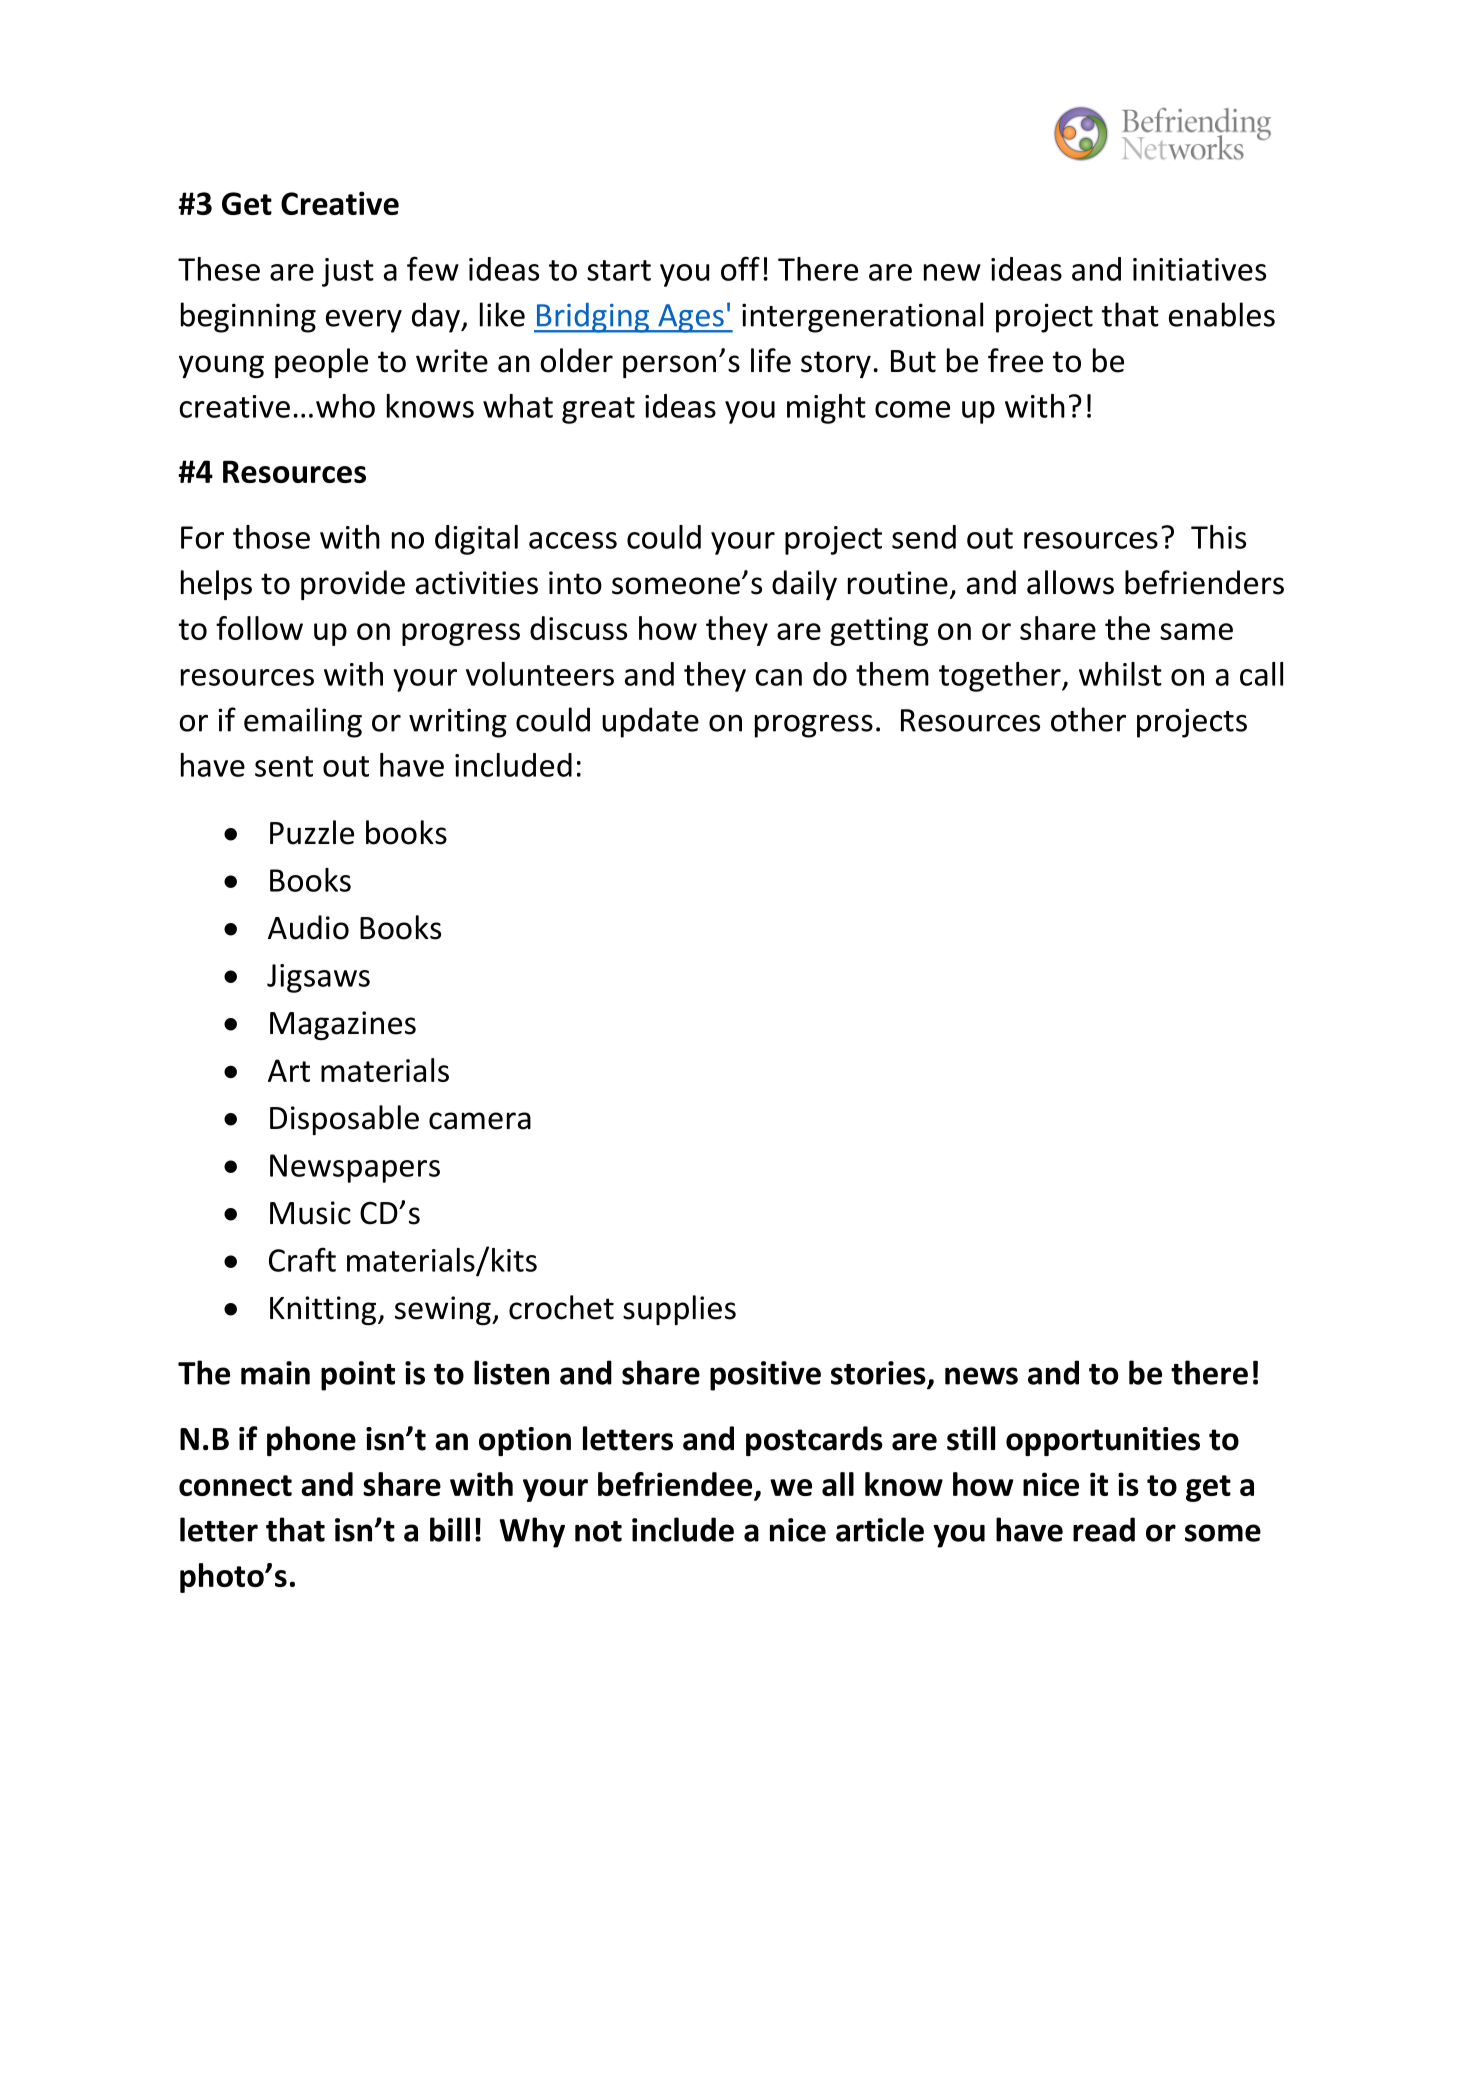 This page has width=1473, height=2084. What do you see at coordinates (303, 722) in the page?
I see `emailing` at bounding box center [303, 722].
